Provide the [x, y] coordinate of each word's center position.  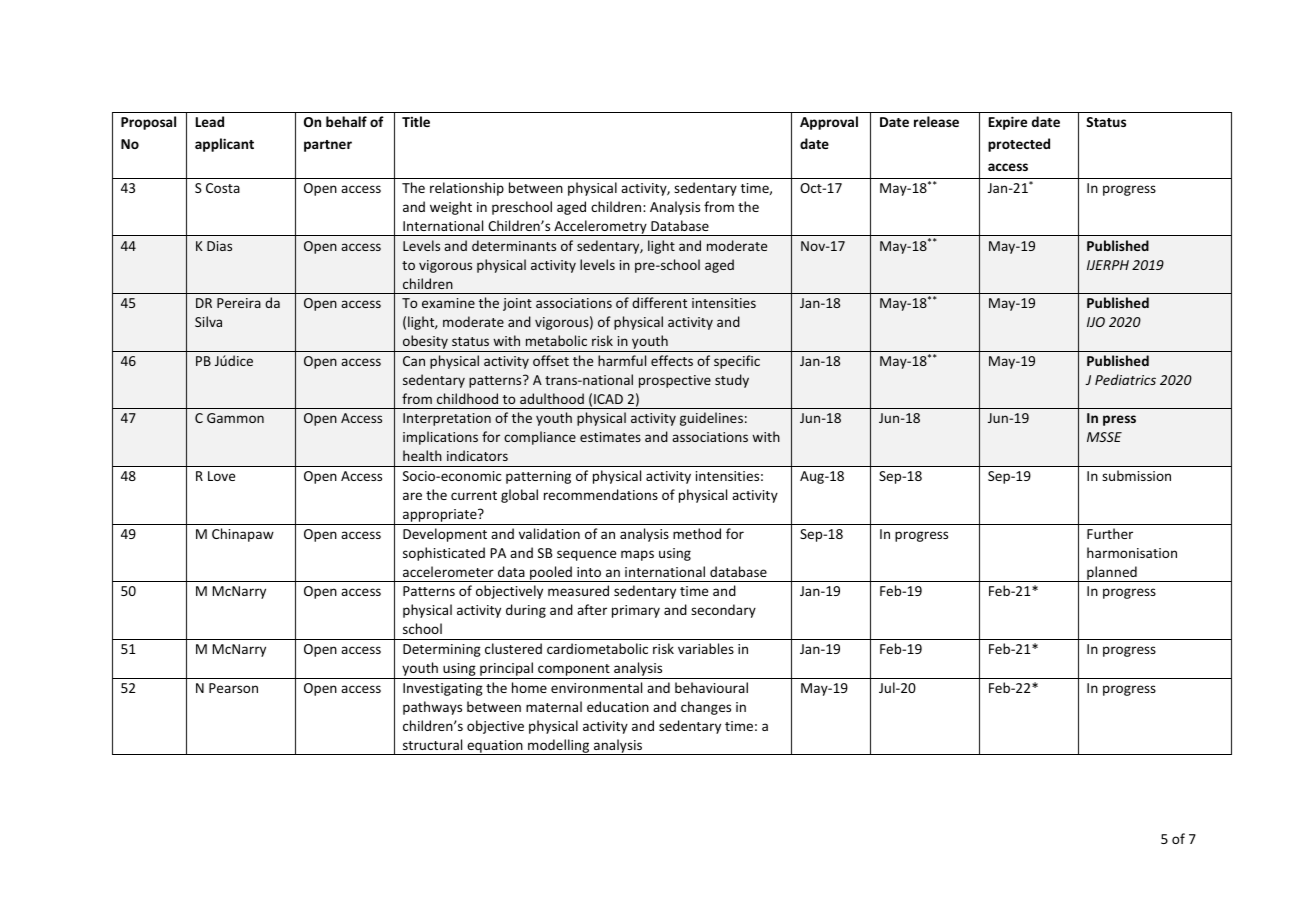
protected [1019, 145]
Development [445, 535]
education [618, 706]
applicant [224, 145]
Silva [208, 321]
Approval [829, 123]
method [697, 533]
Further [1110, 533]
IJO [1096, 322]
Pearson [233, 688]
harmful [622, 360]
